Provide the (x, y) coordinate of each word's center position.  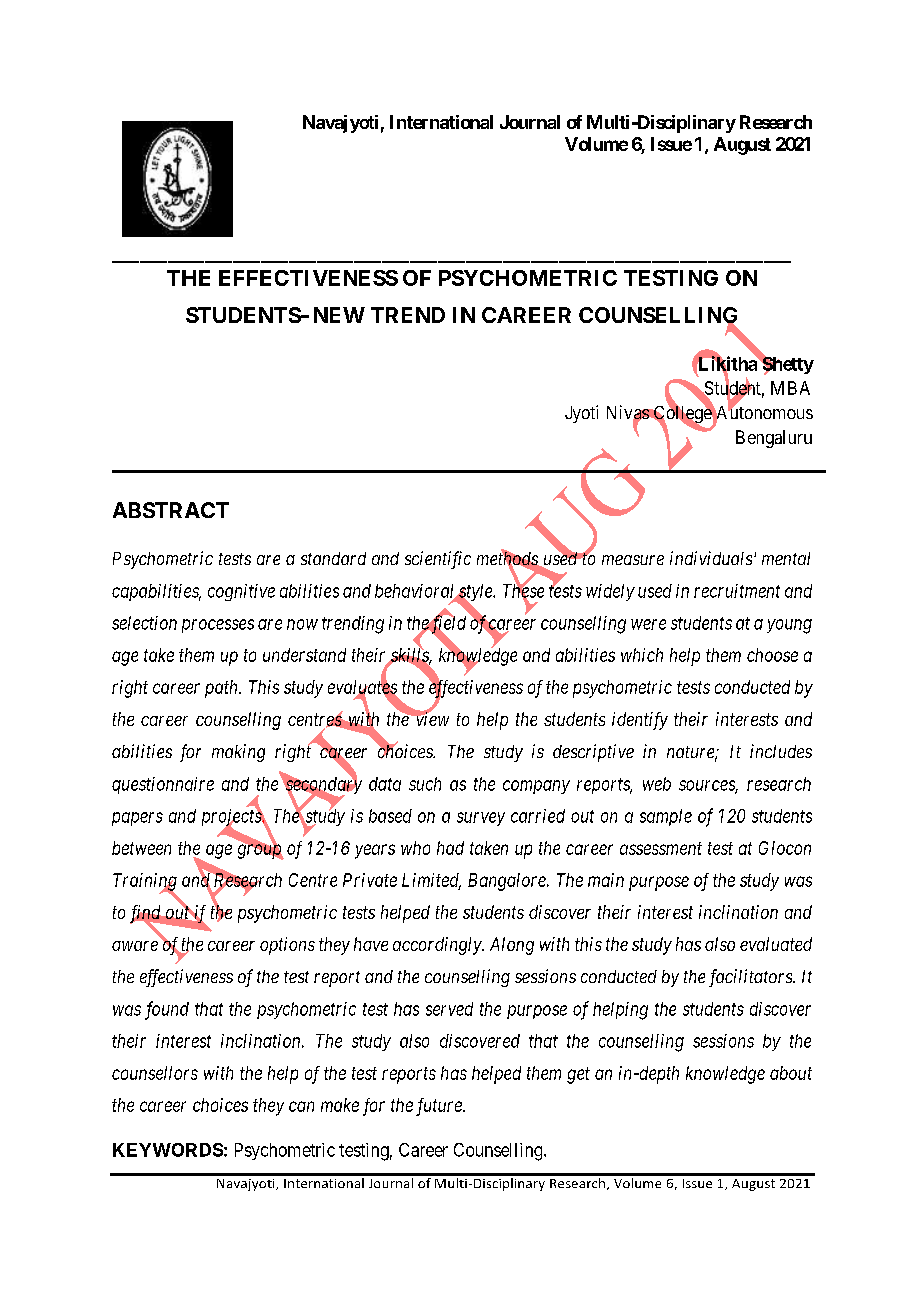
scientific (438, 560)
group (261, 852)
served (449, 1009)
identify (640, 721)
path (222, 689)
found (167, 1010)
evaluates (362, 688)
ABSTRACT (171, 510)
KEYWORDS (168, 1150)
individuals (711, 558)
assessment (661, 848)
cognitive (241, 592)
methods (508, 559)
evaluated (776, 944)
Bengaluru (774, 439)
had (450, 848)
